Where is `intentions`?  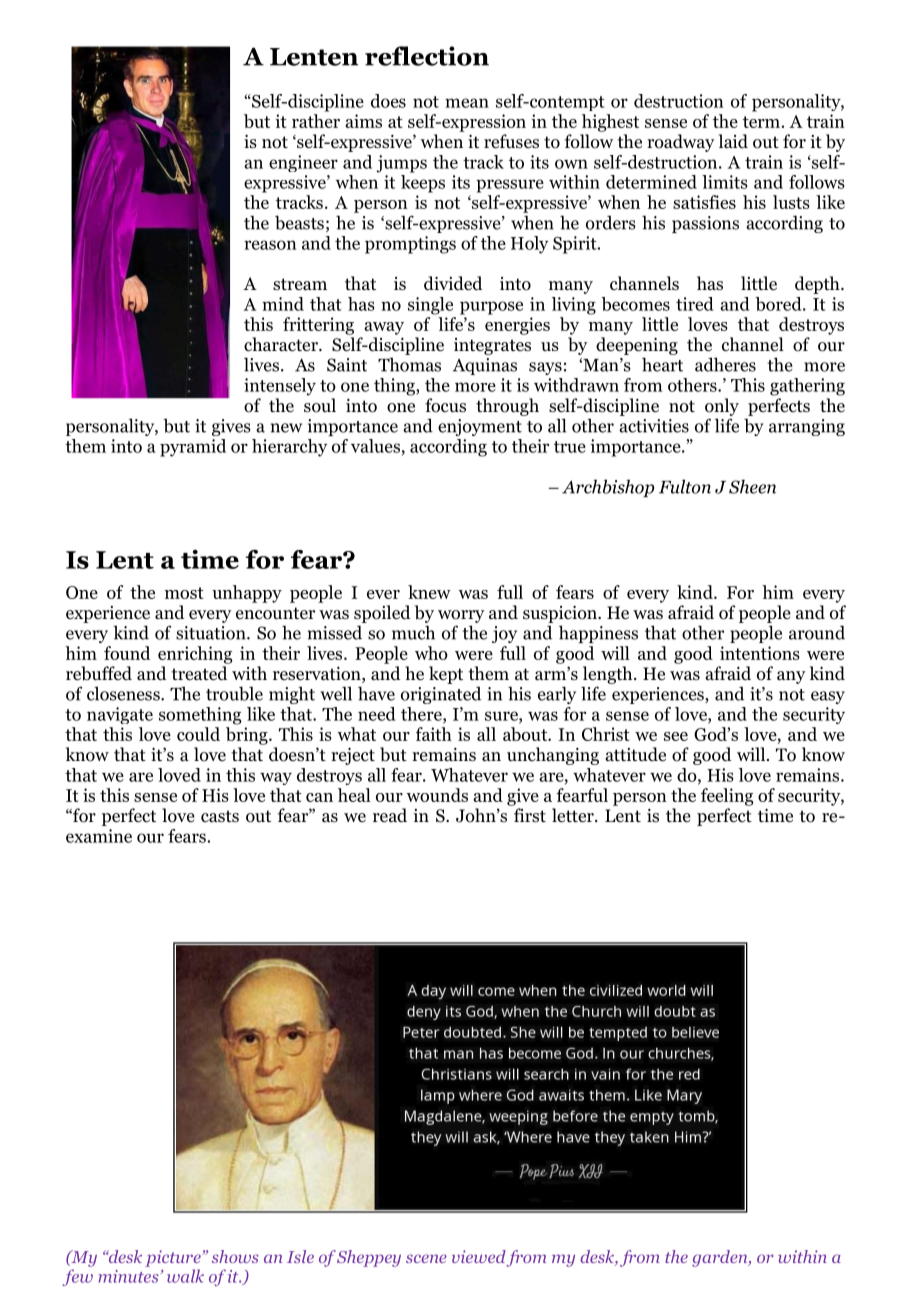 intentions is located at coordinates (760, 653).
